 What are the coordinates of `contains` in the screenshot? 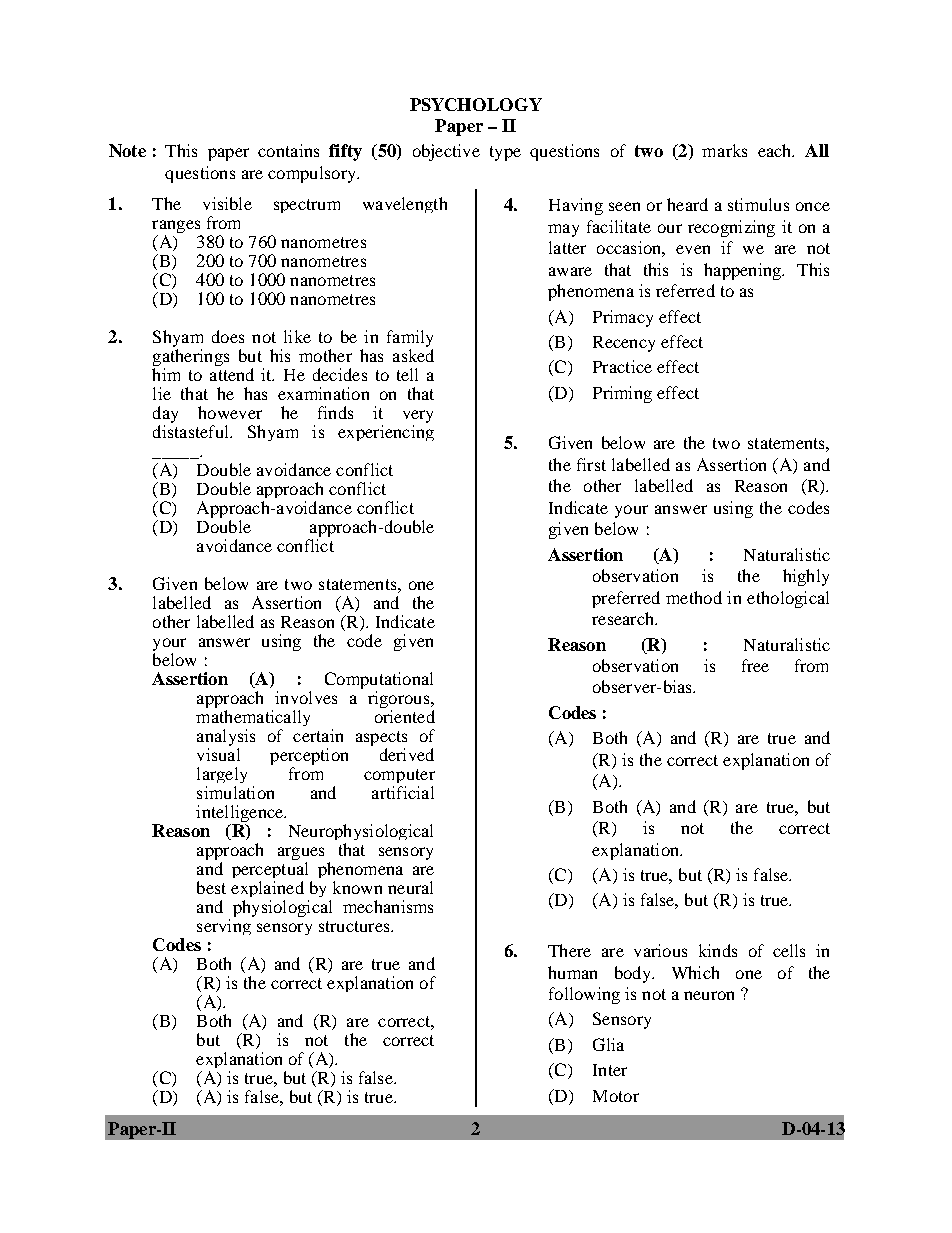 It's located at (288, 150).
